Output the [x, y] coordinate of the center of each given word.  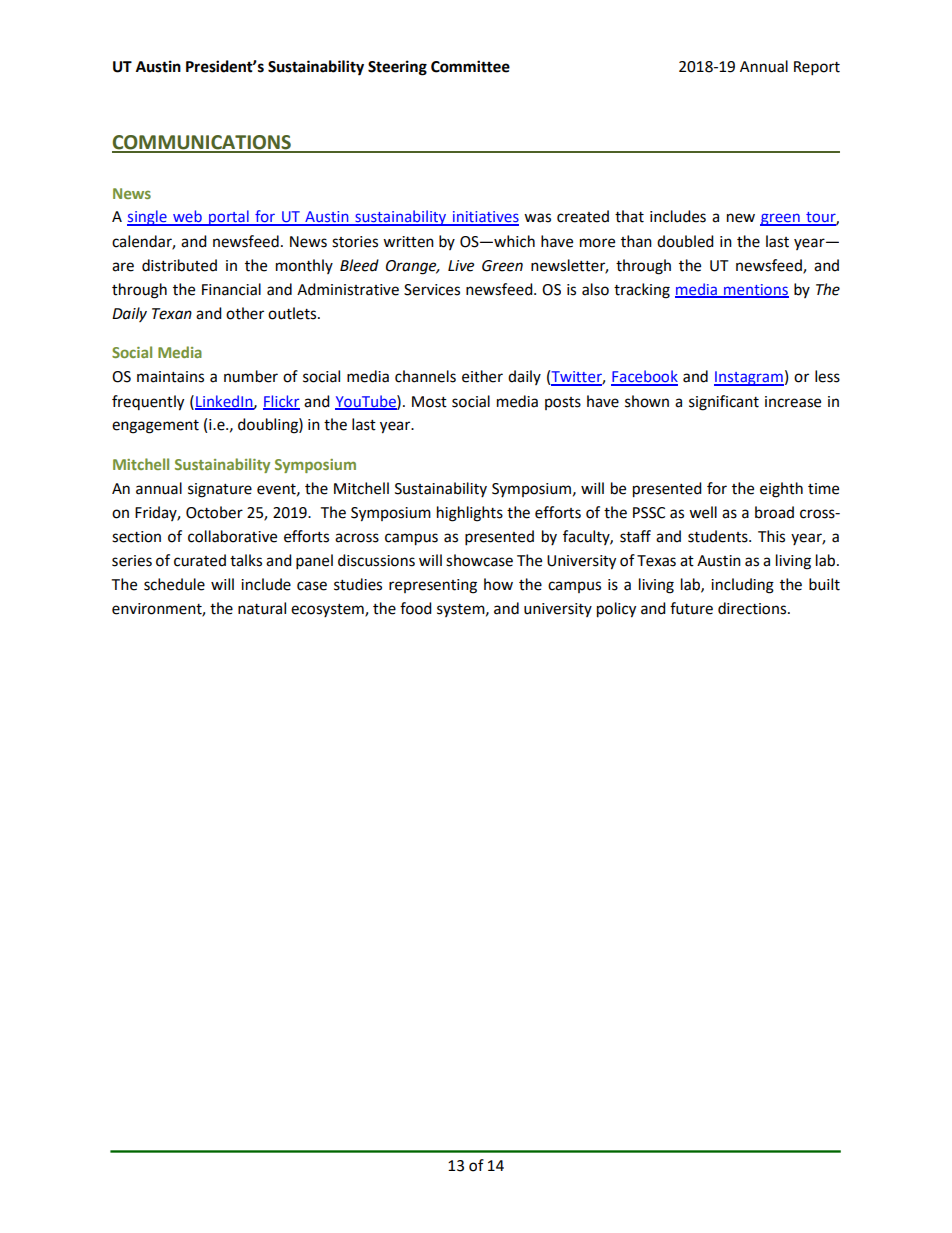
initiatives [484, 218]
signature [220, 490]
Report [817, 68]
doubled [685, 241]
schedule [174, 584]
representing [433, 586]
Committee [470, 66]
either [482, 376]
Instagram [749, 378]
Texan [172, 314]
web [187, 217]
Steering [397, 68]
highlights [470, 514]
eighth [781, 490]
